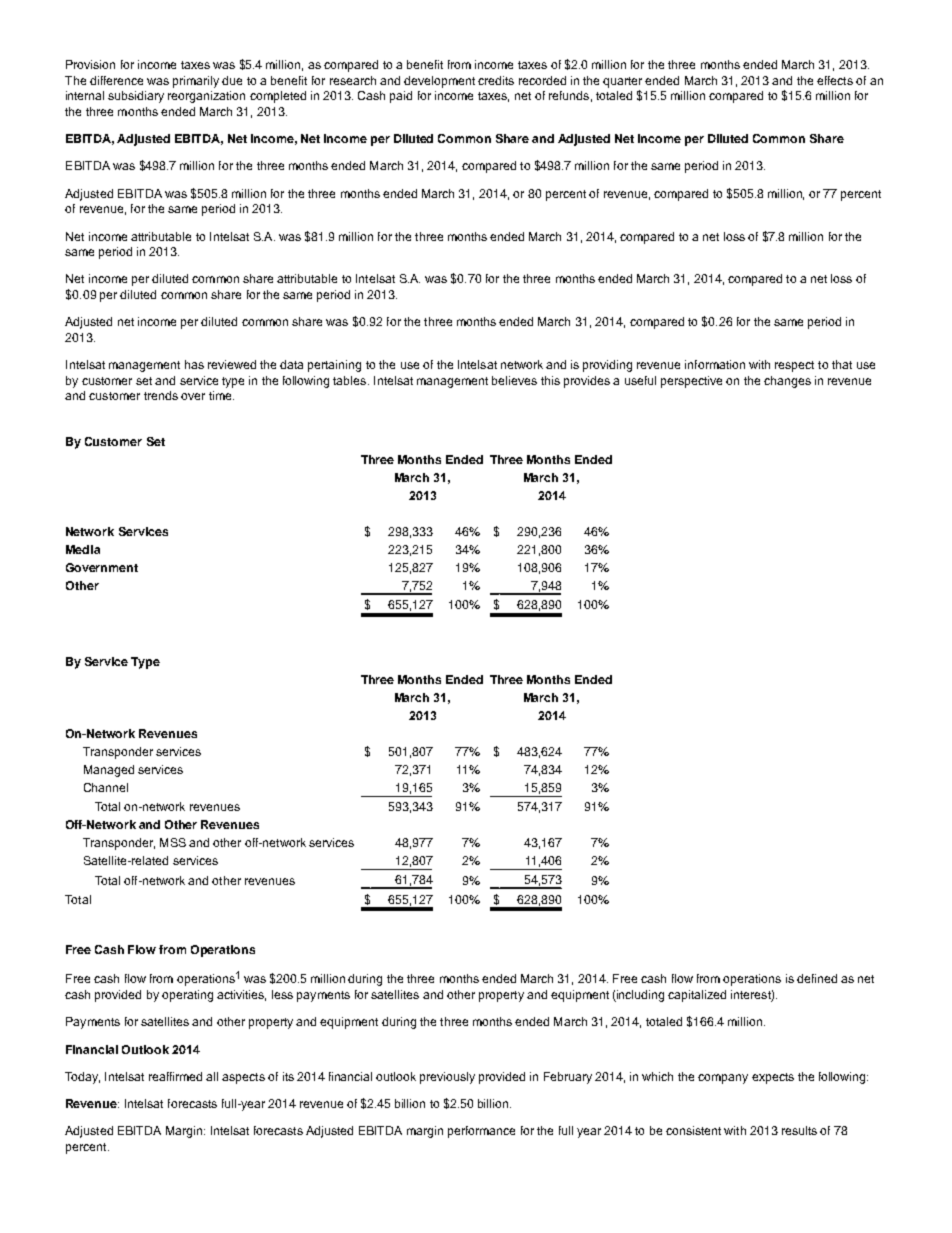 This image has height=1233, width=952. Describe the element at coordinates (787, 382) in the image. I see `changes` at that location.
